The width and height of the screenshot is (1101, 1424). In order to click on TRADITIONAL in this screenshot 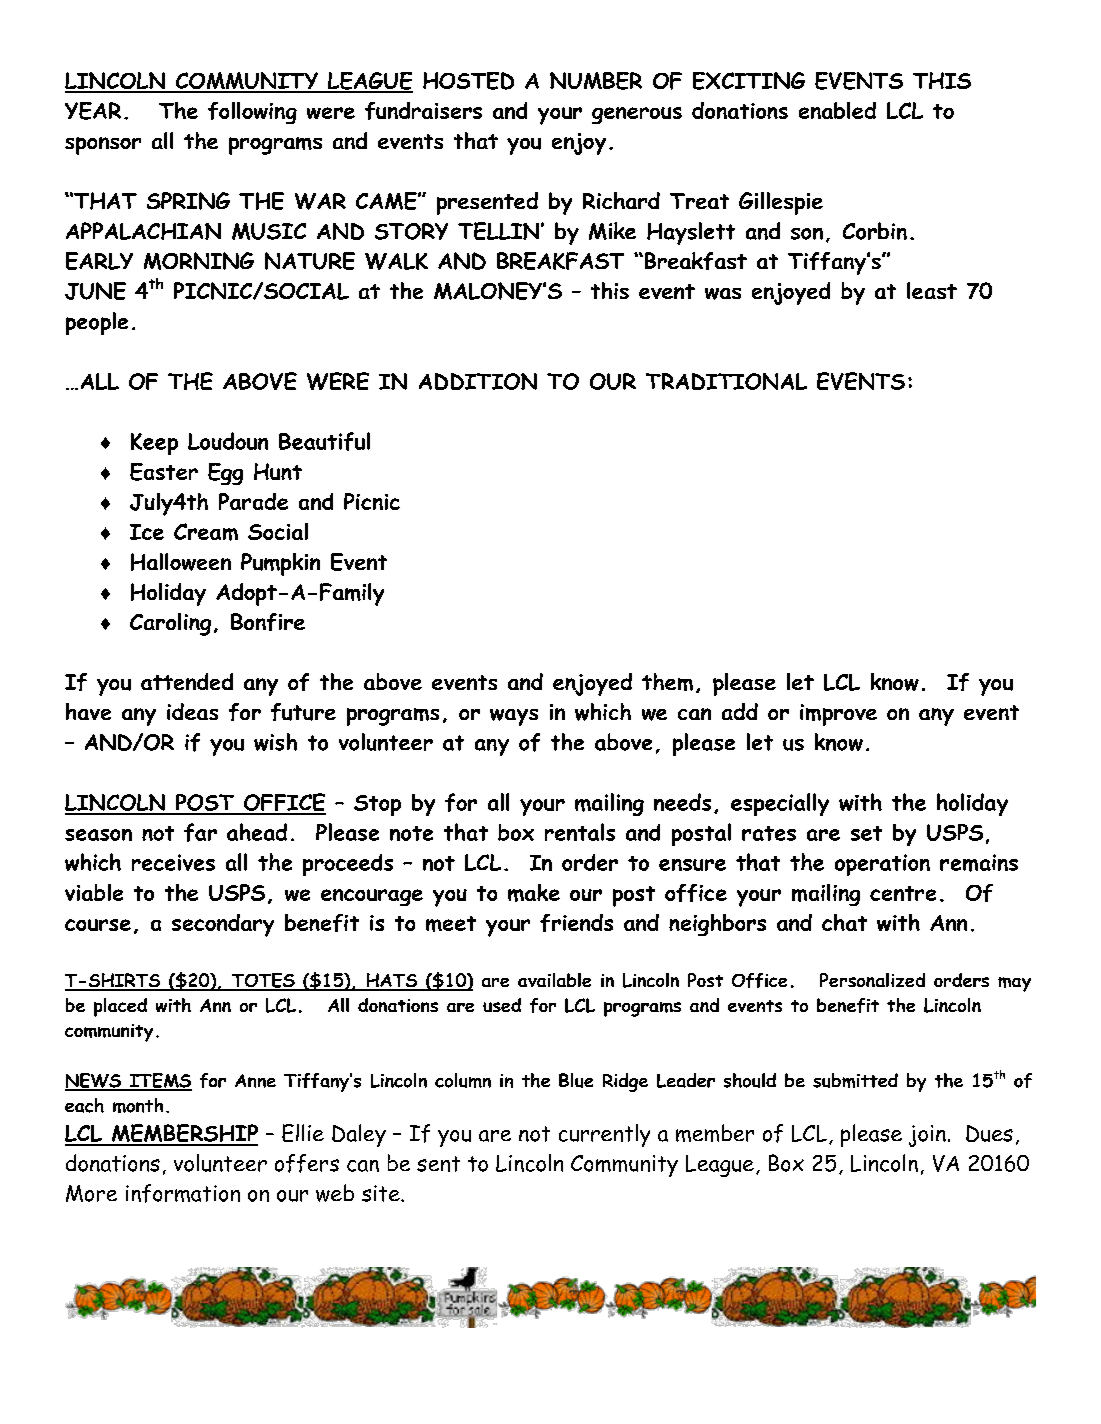, I will do `click(726, 381)`.
